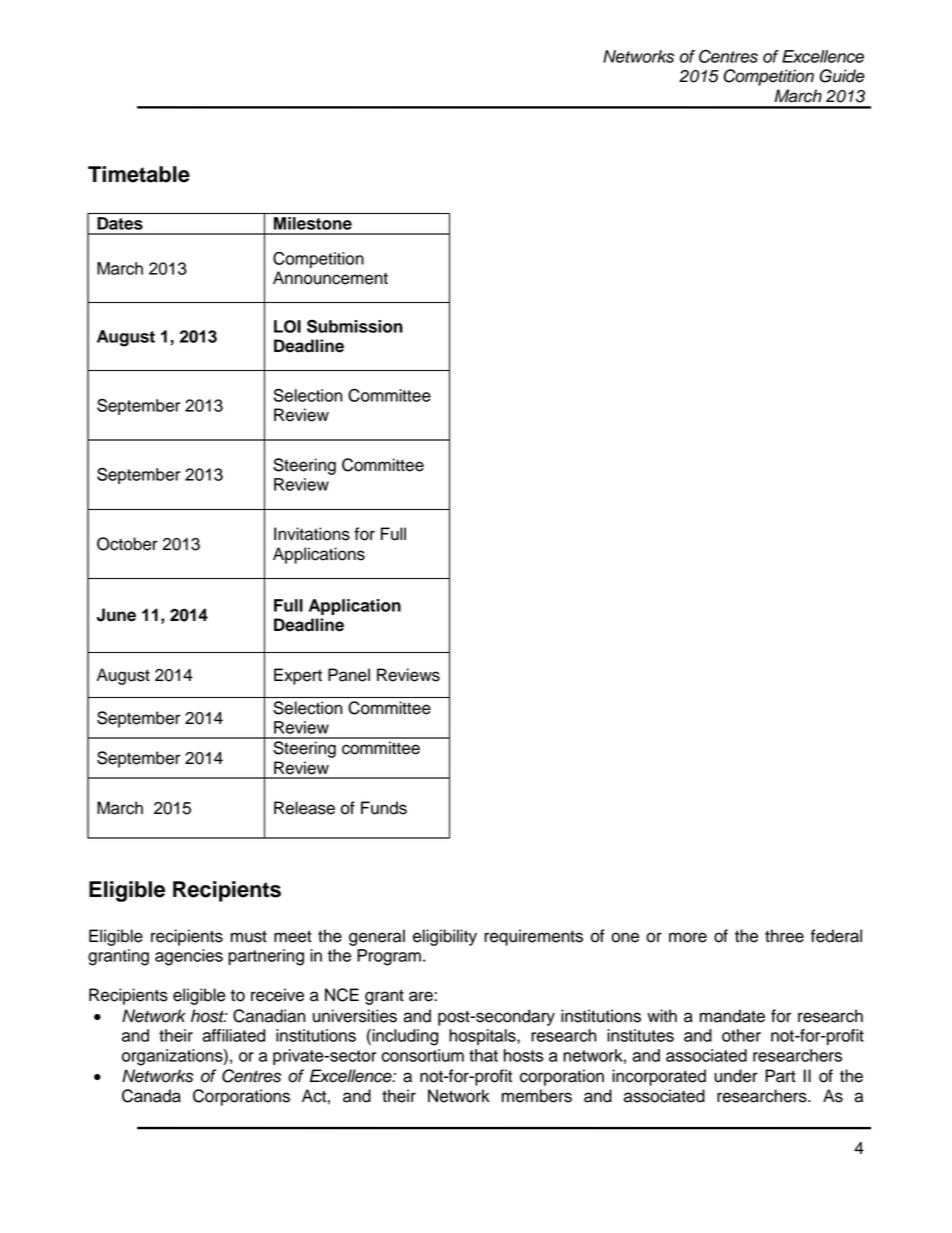 The height and width of the screenshot is (1233, 952). Describe the element at coordinates (312, 534) in the screenshot. I see `Invitations` at that location.
